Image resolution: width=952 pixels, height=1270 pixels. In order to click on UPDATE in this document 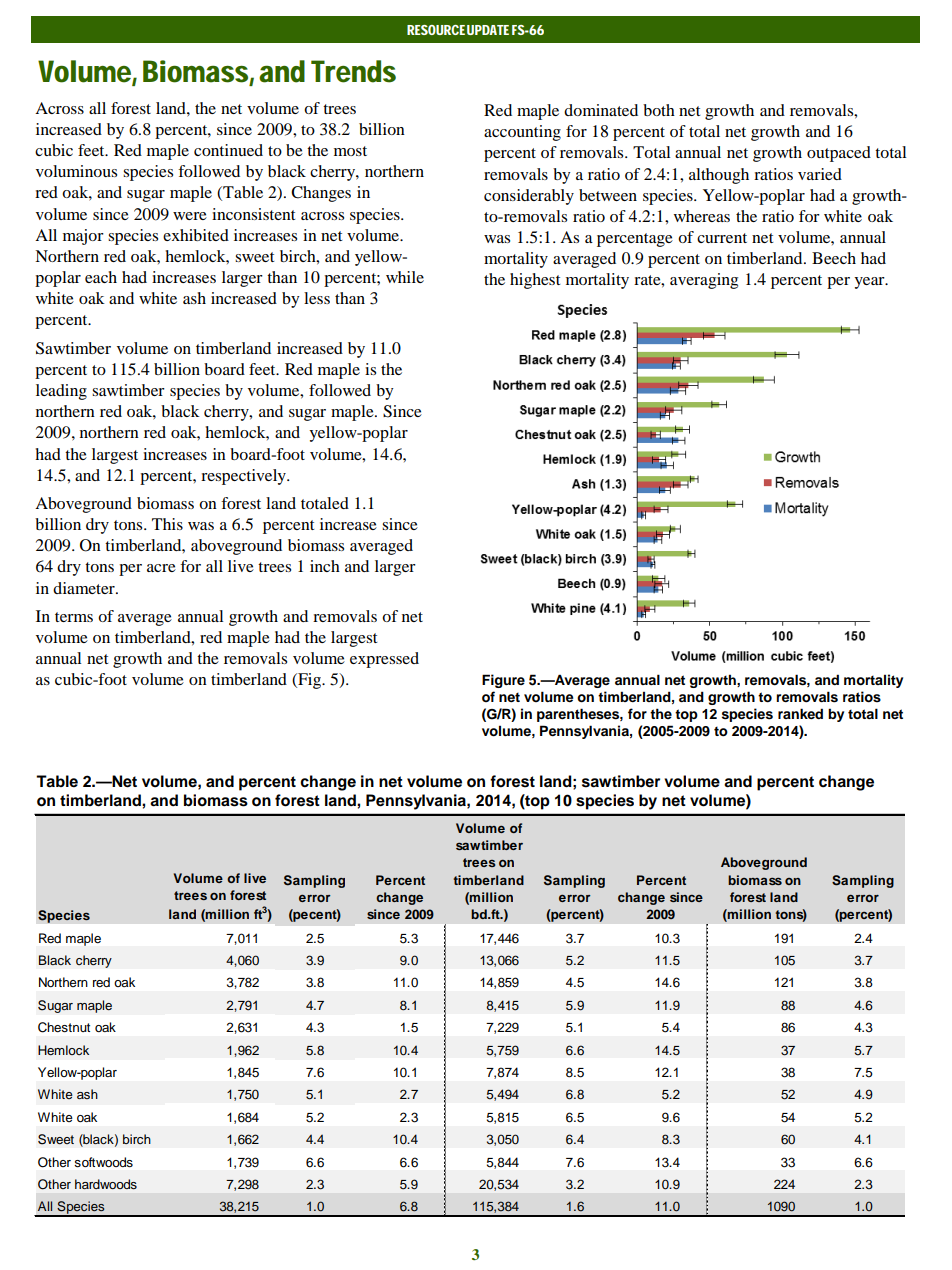, I will do `click(488, 30)`.
